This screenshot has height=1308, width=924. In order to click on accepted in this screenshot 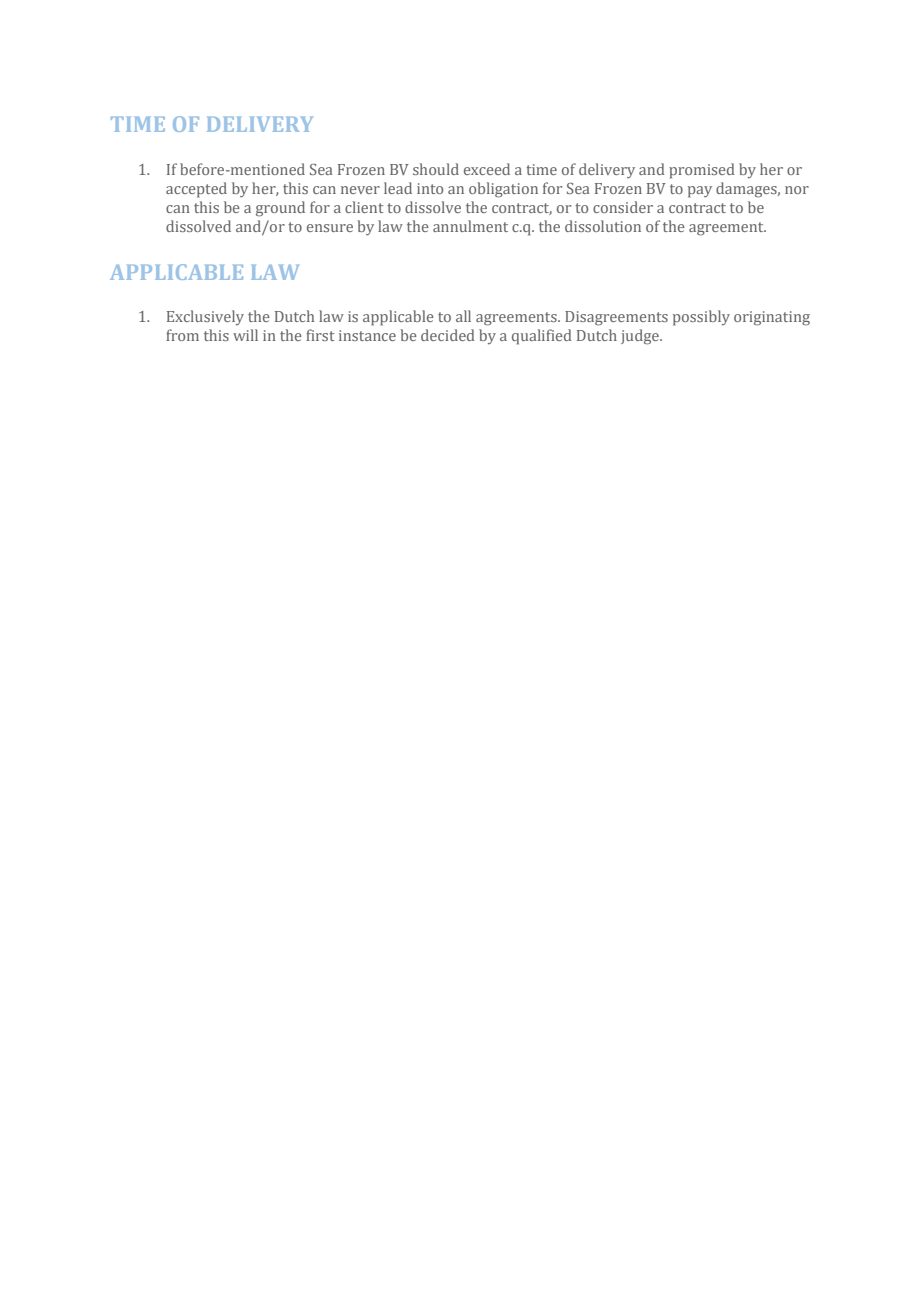, I will do `click(196, 190)`.
